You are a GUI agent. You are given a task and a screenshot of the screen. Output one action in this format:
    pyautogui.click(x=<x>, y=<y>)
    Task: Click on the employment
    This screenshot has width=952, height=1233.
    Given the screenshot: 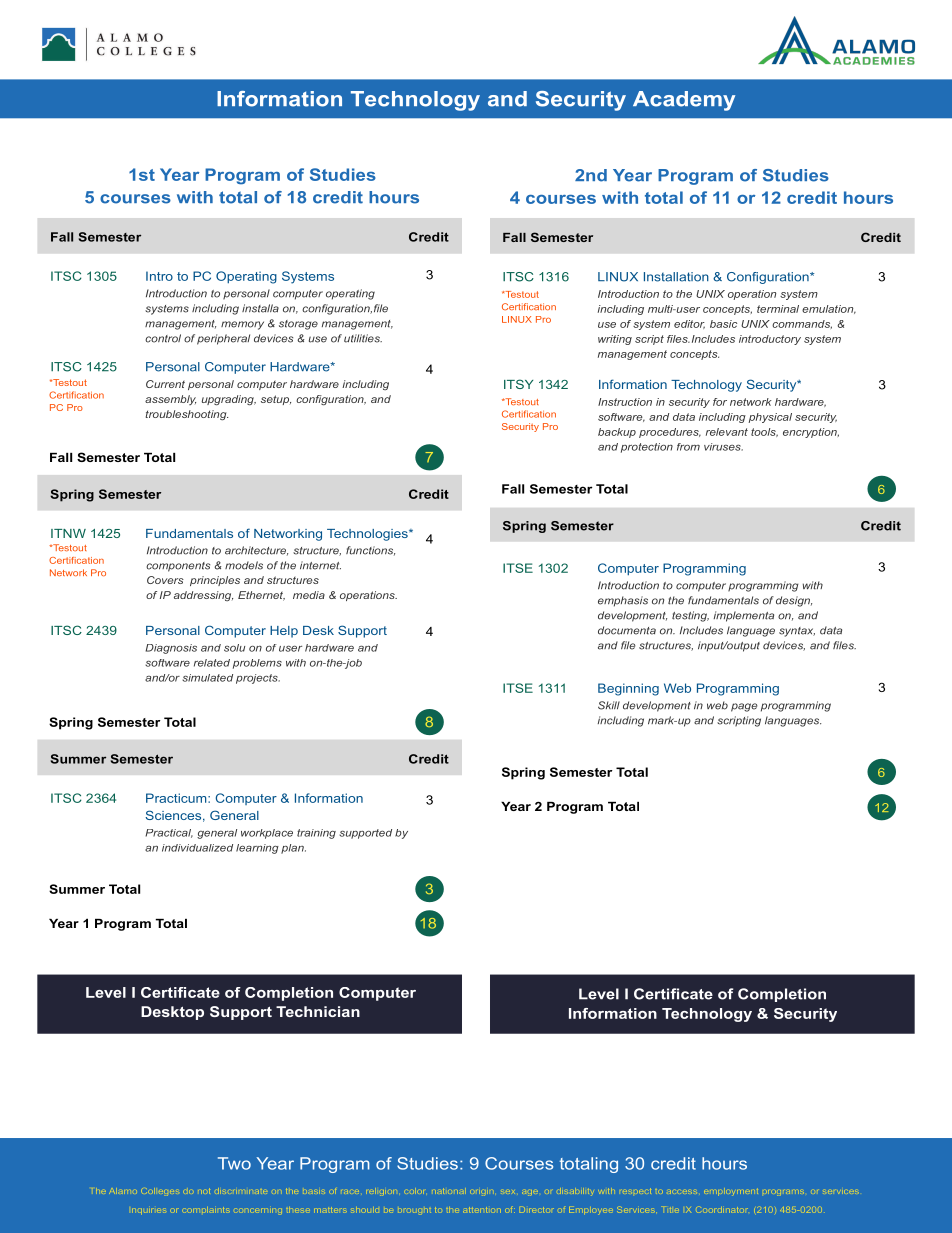 What is the action you would take?
    pyautogui.click(x=731, y=1192)
